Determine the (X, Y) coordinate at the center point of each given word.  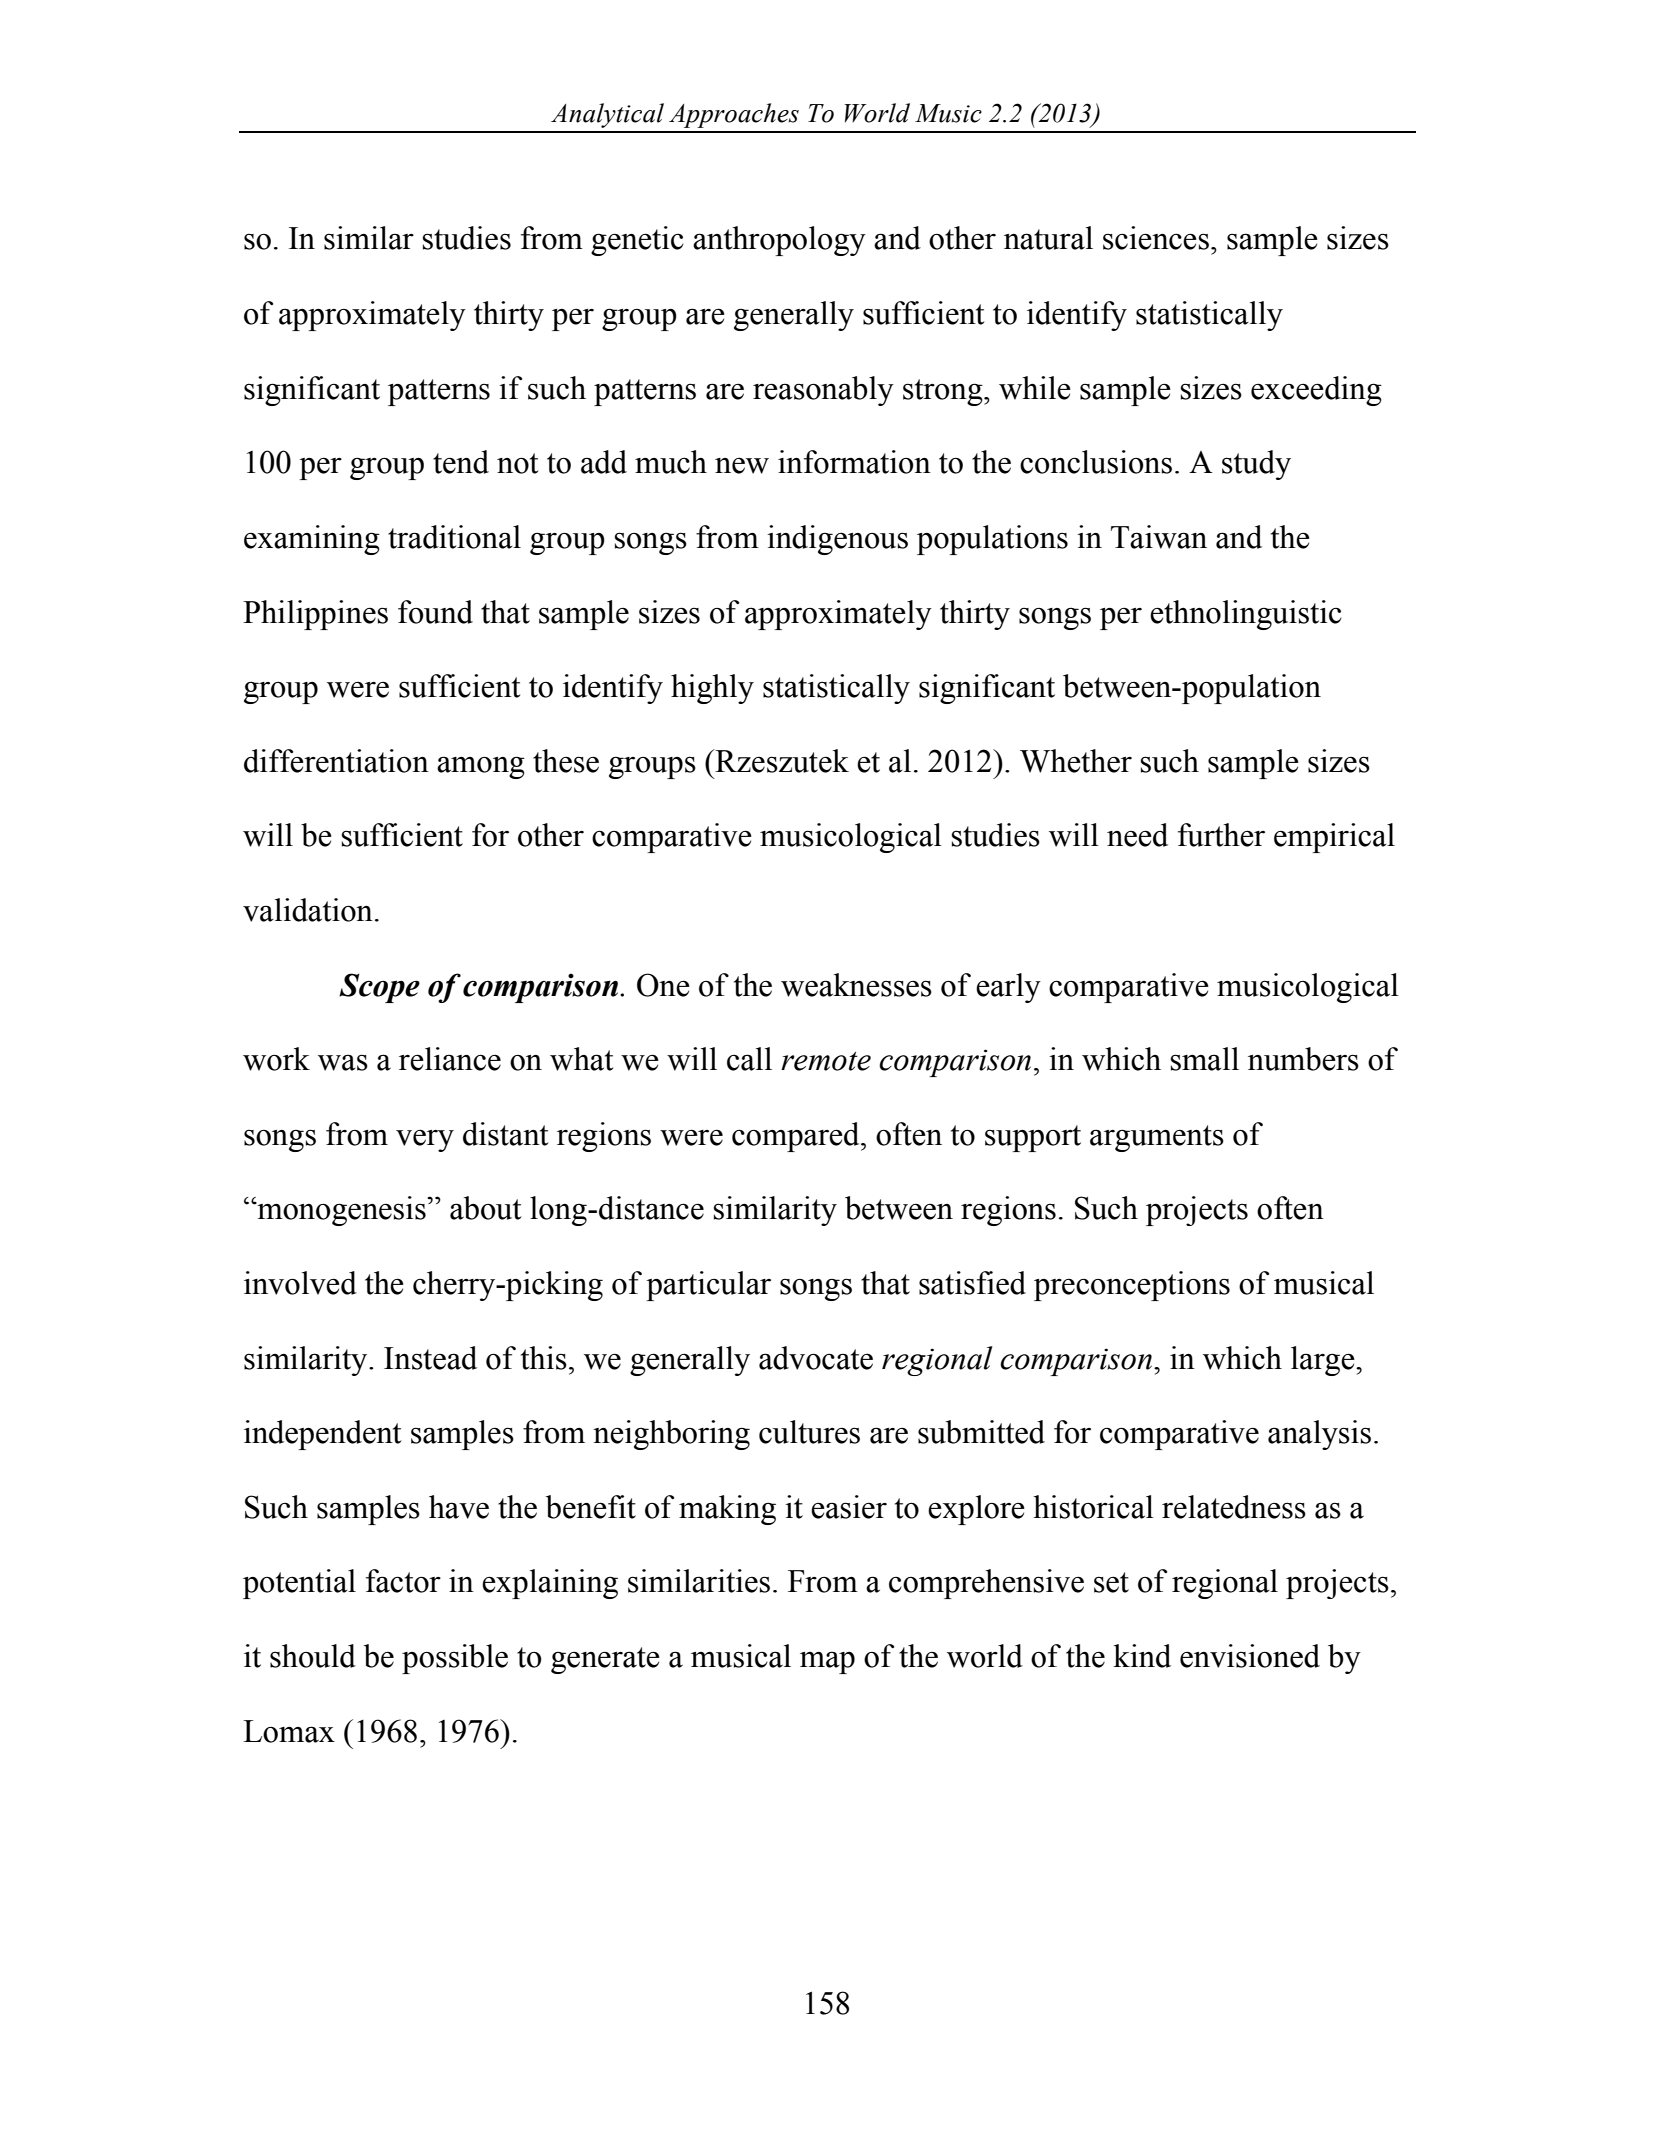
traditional (454, 537)
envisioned (1250, 1656)
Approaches (734, 115)
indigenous (837, 540)
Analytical (607, 115)
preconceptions (1132, 1286)
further (1221, 835)
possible (455, 1659)
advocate (816, 1358)
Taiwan (1159, 537)
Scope (379, 988)
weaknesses (856, 985)
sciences (1156, 238)
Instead (430, 1358)
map (827, 1662)
